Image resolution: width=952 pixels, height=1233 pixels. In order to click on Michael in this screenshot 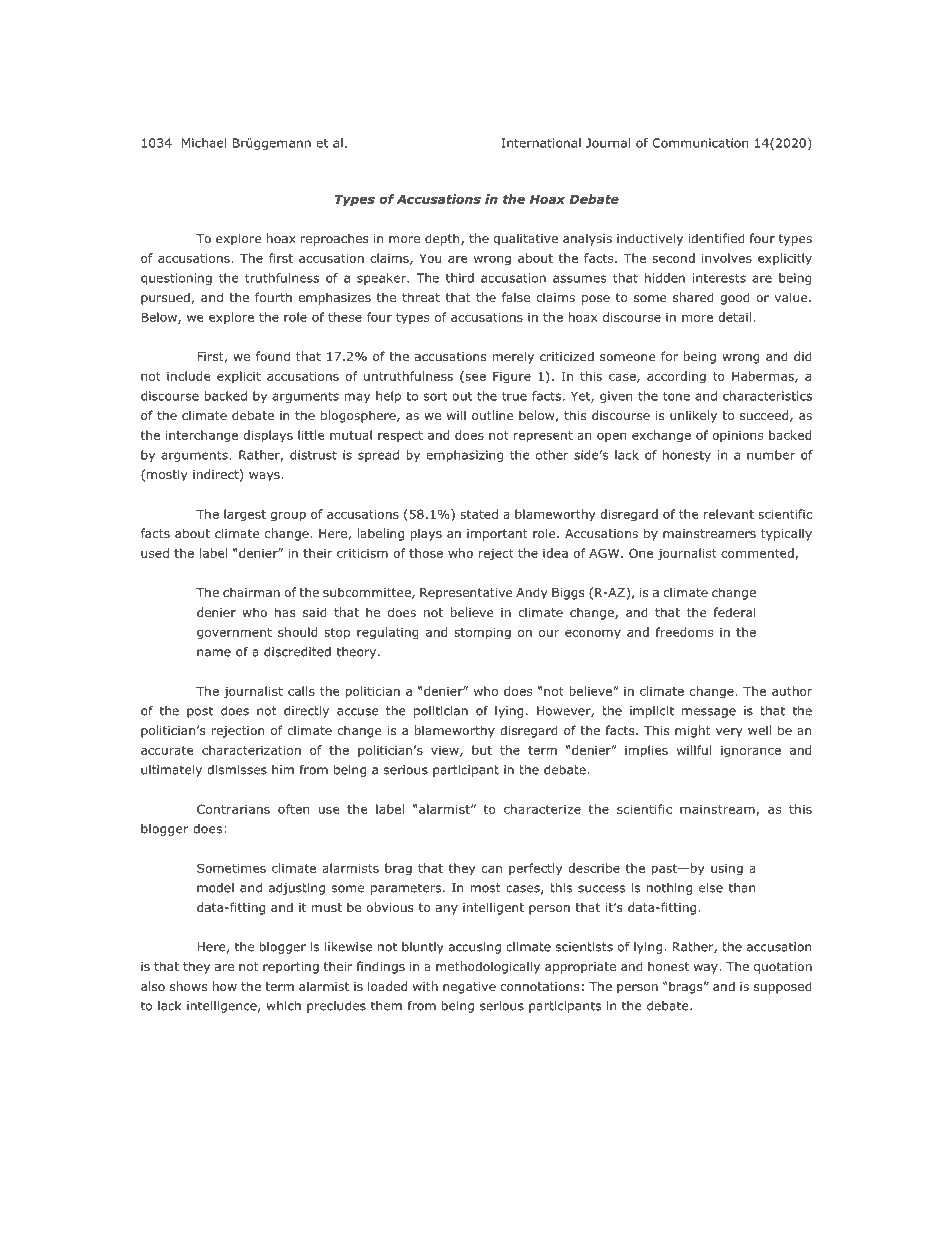, I will do `click(204, 143)`.
